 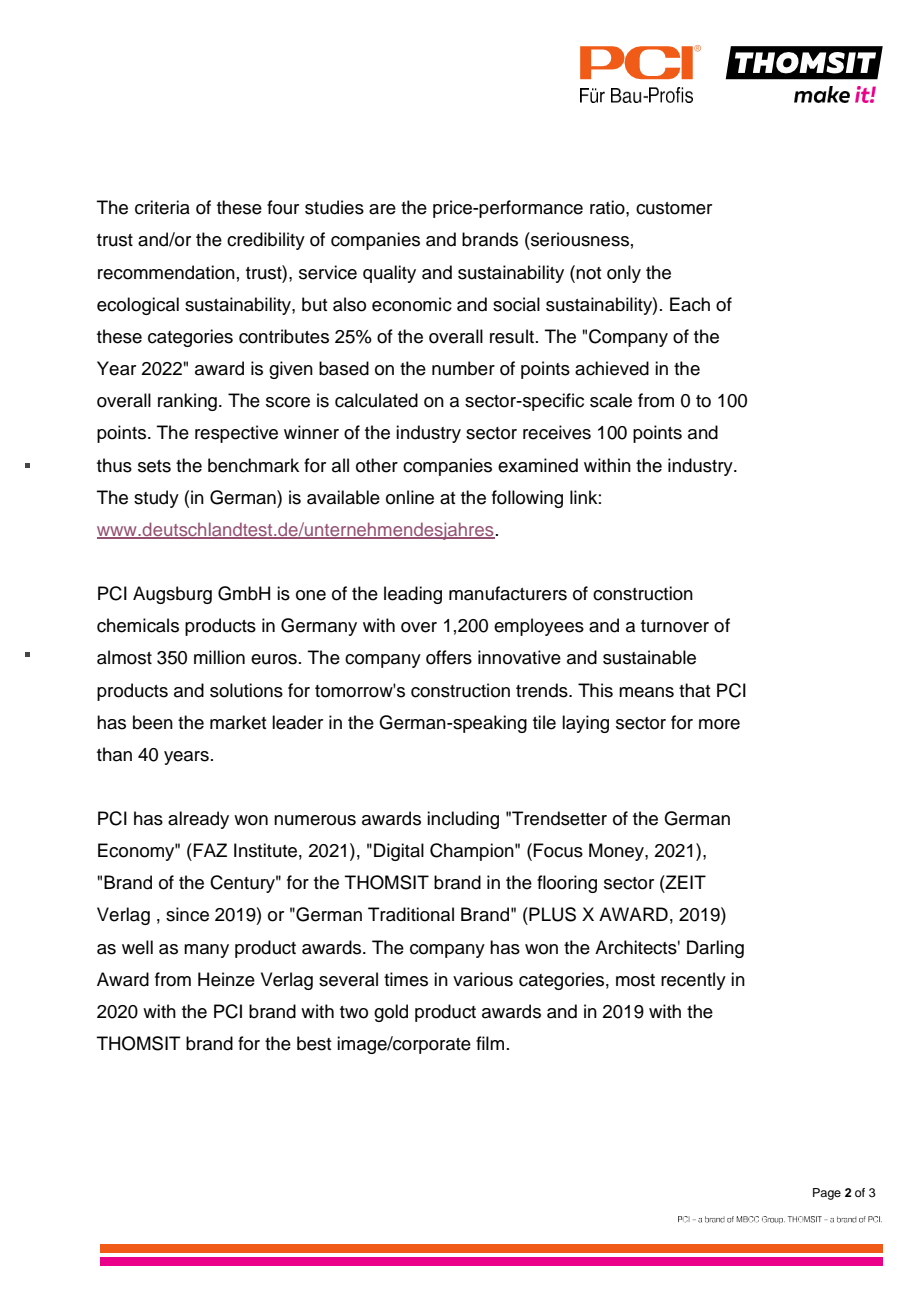 I want to click on customer, so click(x=674, y=208).
